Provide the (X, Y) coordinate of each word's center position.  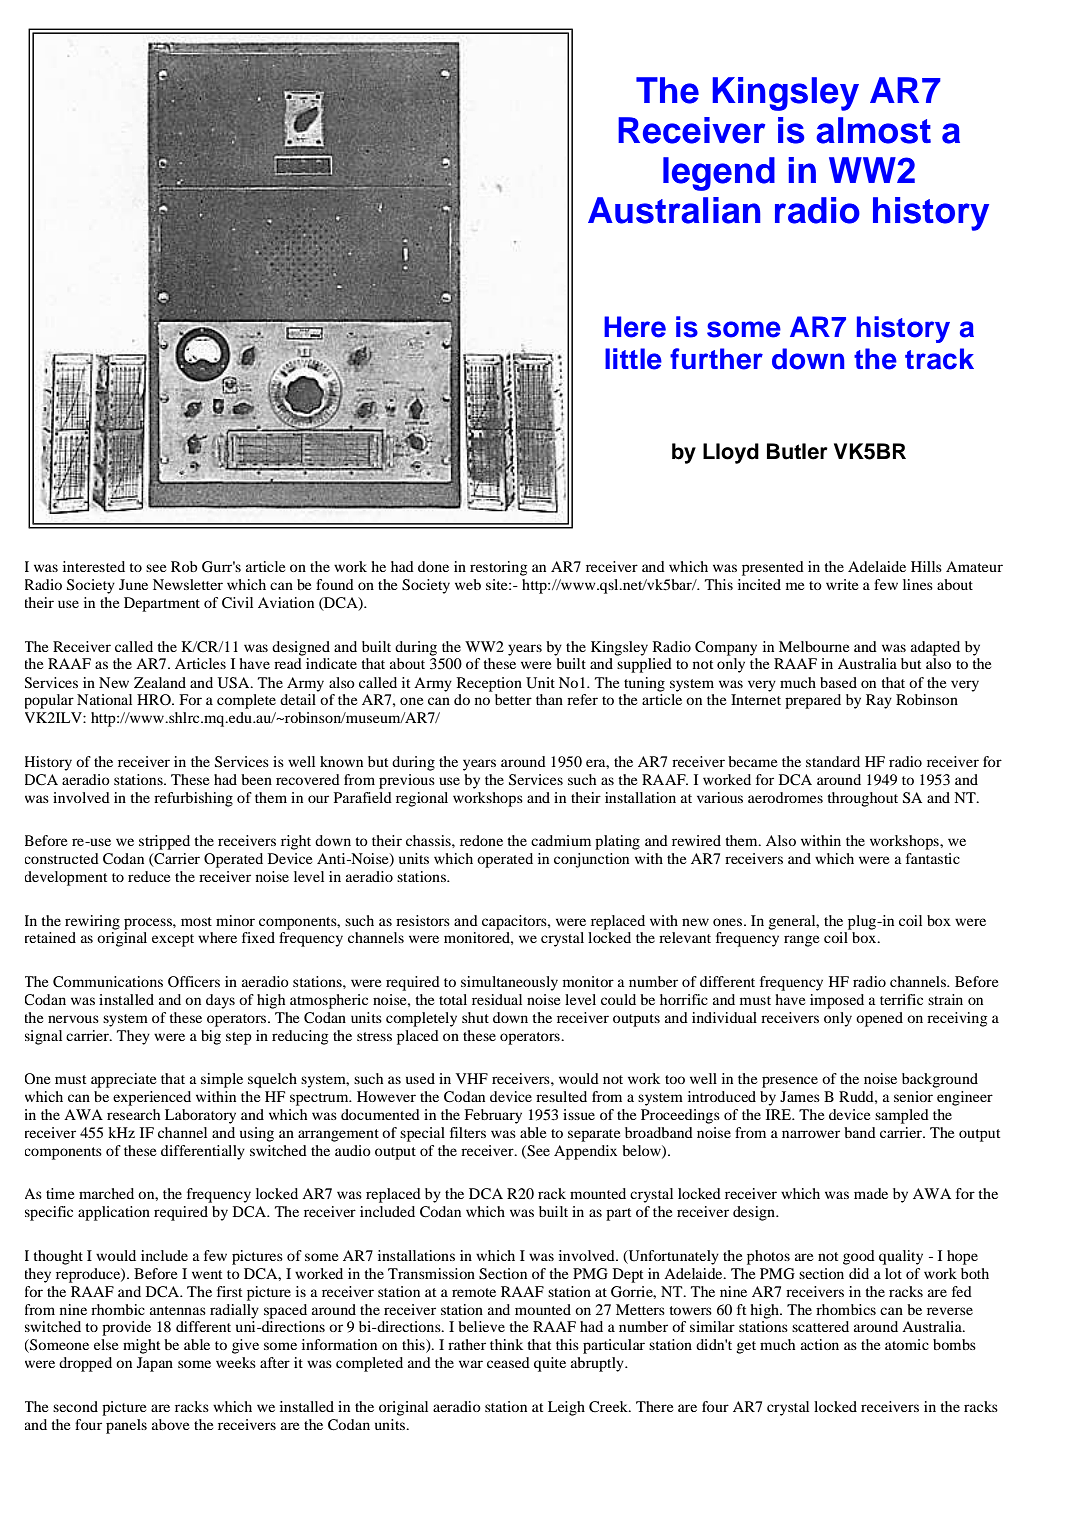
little (633, 359)
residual (497, 999)
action (820, 1344)
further (716, 359)
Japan (155, 1364)
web (468, 584)
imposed (837, 1001)
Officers (194, 981)
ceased (508, 1362)
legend (719, 174)
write (842, 584)
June (133, 584)
